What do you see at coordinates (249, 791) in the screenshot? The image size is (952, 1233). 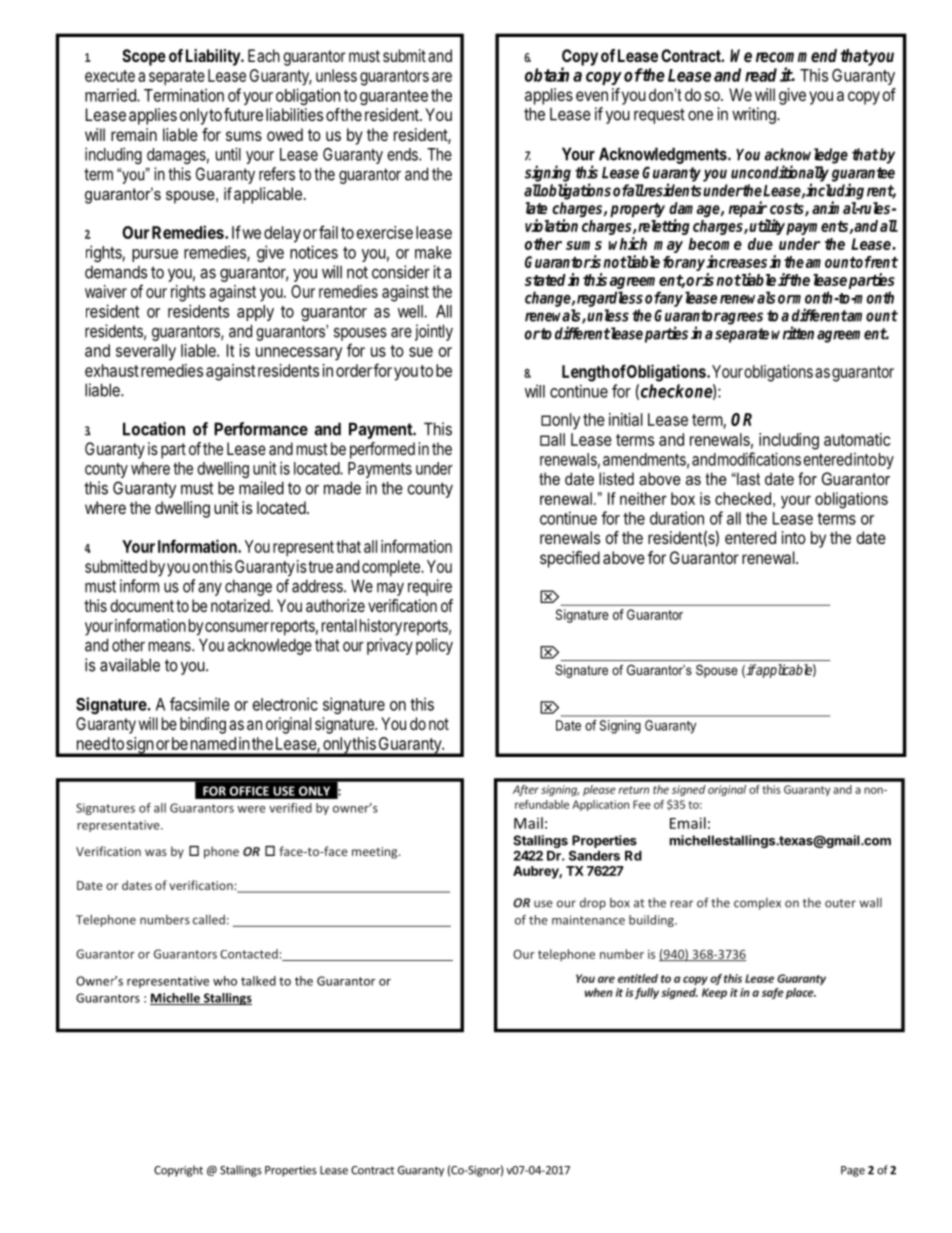 I see `OFFICE` at bounding box center [249, 791].
